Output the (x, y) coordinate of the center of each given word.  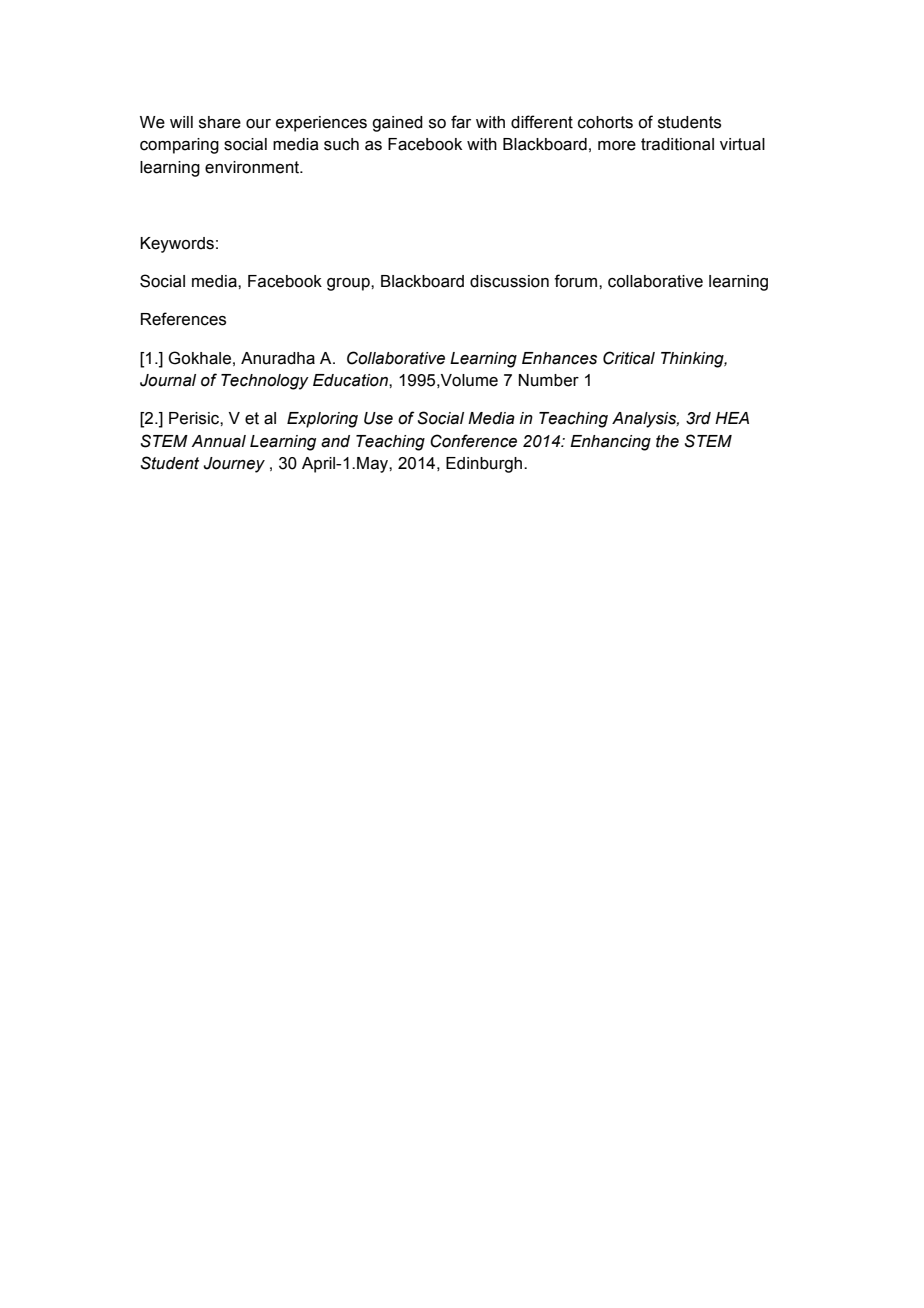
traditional (677, 144)
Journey (234, 465)
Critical (629, 358)
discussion (509, 281)
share (220, 122)
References (183, 319)
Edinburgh (485, 465)
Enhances (559, 358)
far (461, 122)
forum (577, 281)
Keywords (177, 245)
